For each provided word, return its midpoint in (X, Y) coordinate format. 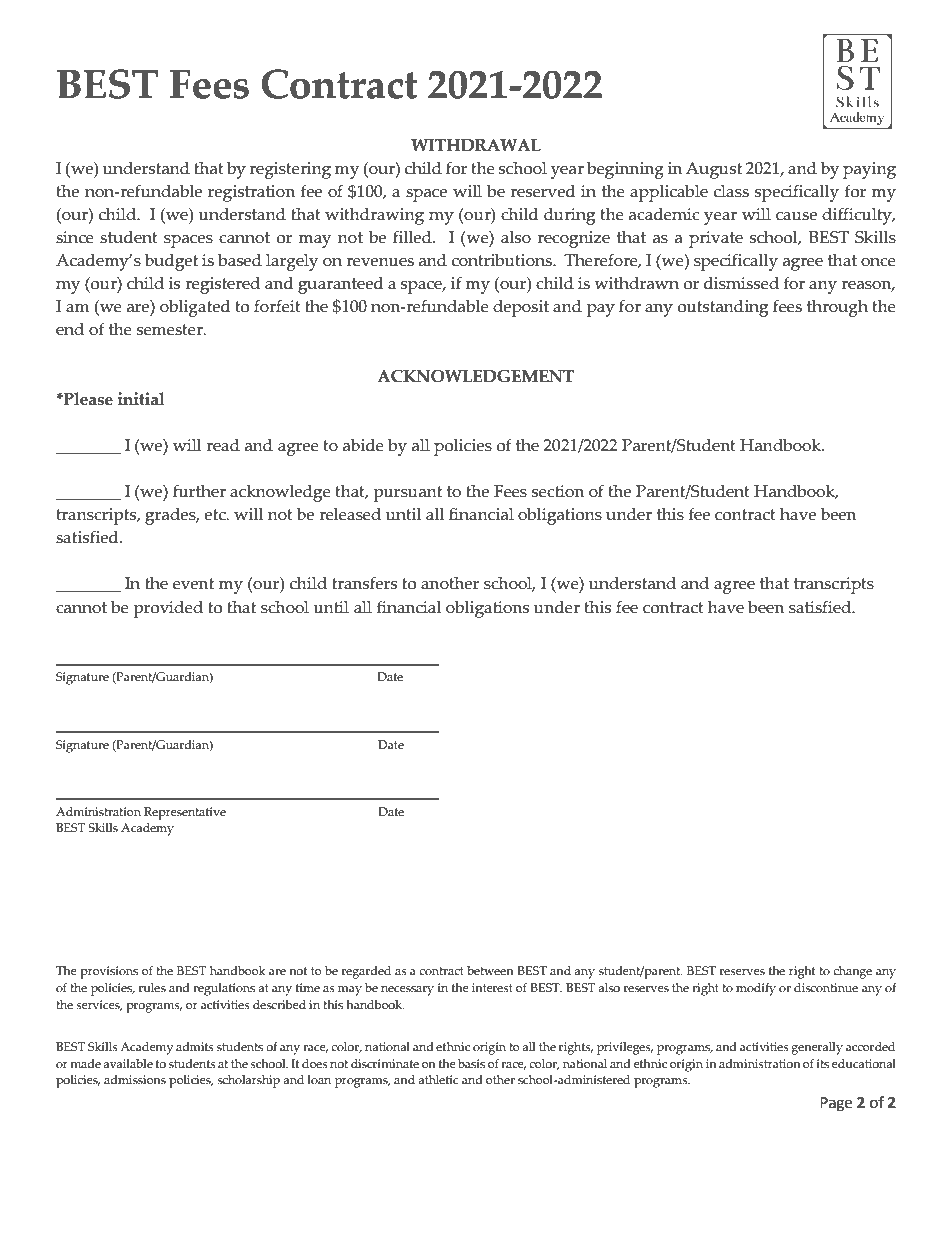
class (731, 191)
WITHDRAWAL (476, 145)
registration (251, 193)
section (558, 491)
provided (168, 609)
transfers (364, 583)
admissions (135, 1079)
